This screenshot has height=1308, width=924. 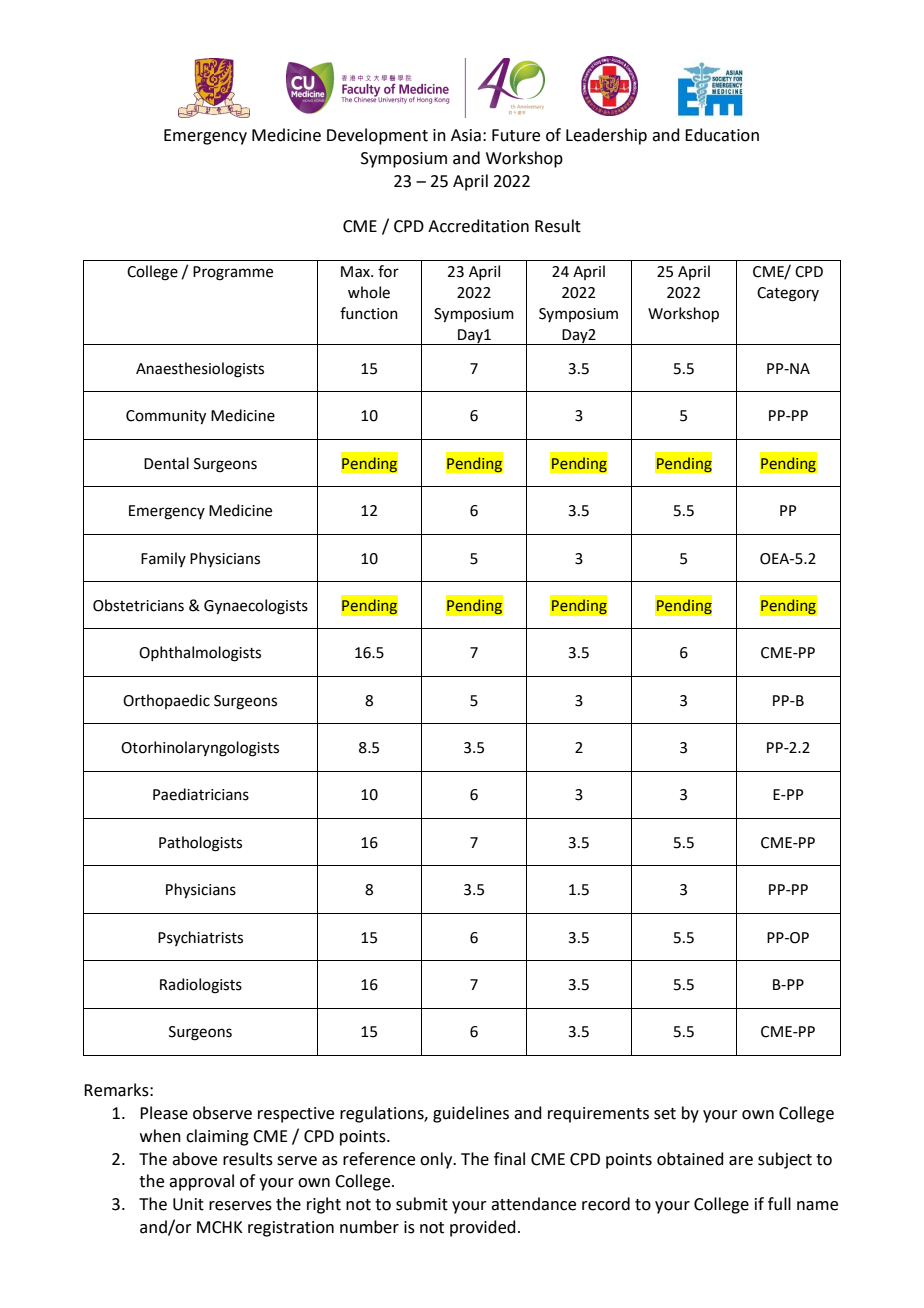 I want to click on Asia, so click(x=466, y=135).
